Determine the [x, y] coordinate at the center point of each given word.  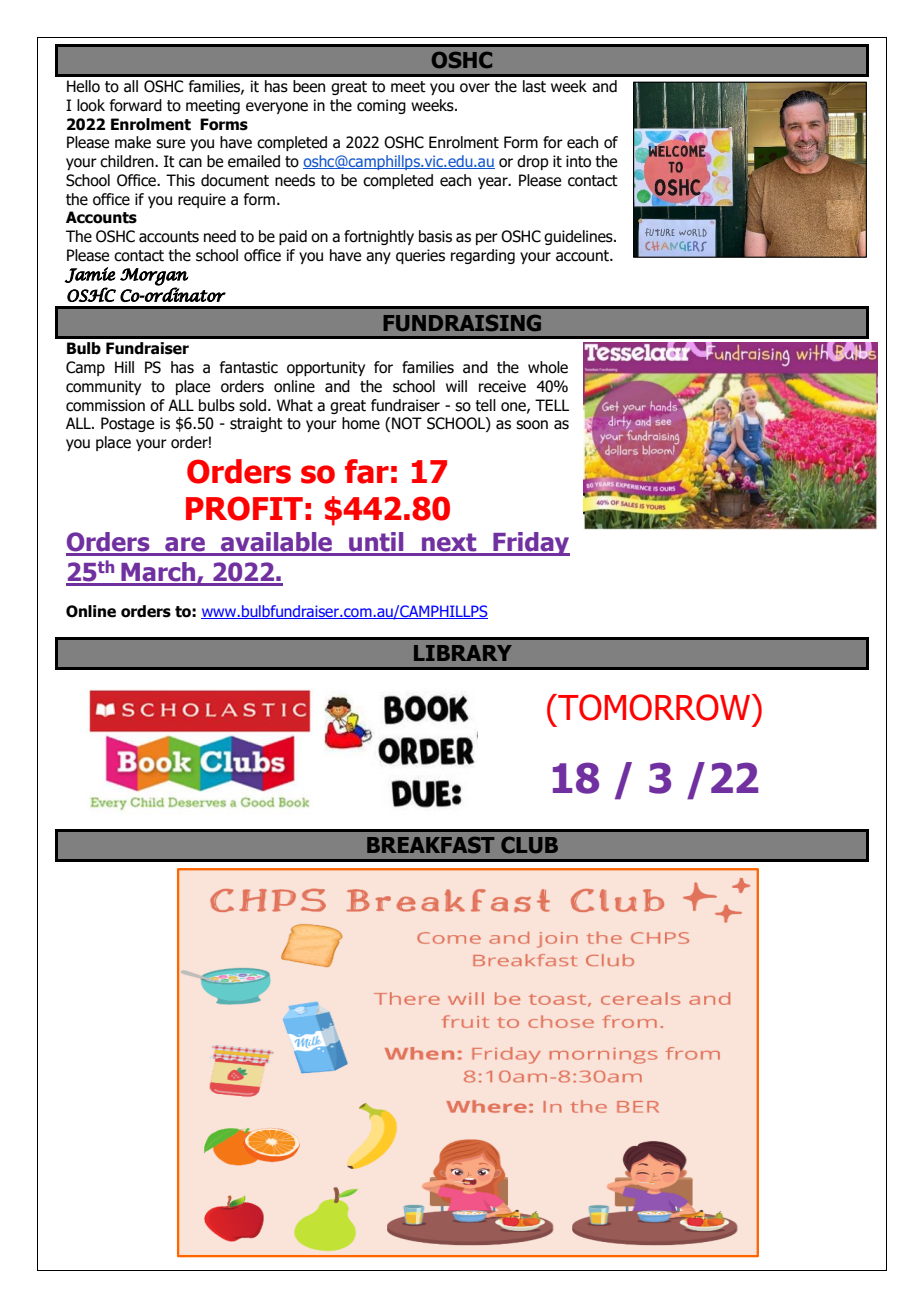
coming [381, 106]
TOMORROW [653, 707]
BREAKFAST [431, 845]
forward [136, 105]
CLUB [529, 845]
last [534, 86]
